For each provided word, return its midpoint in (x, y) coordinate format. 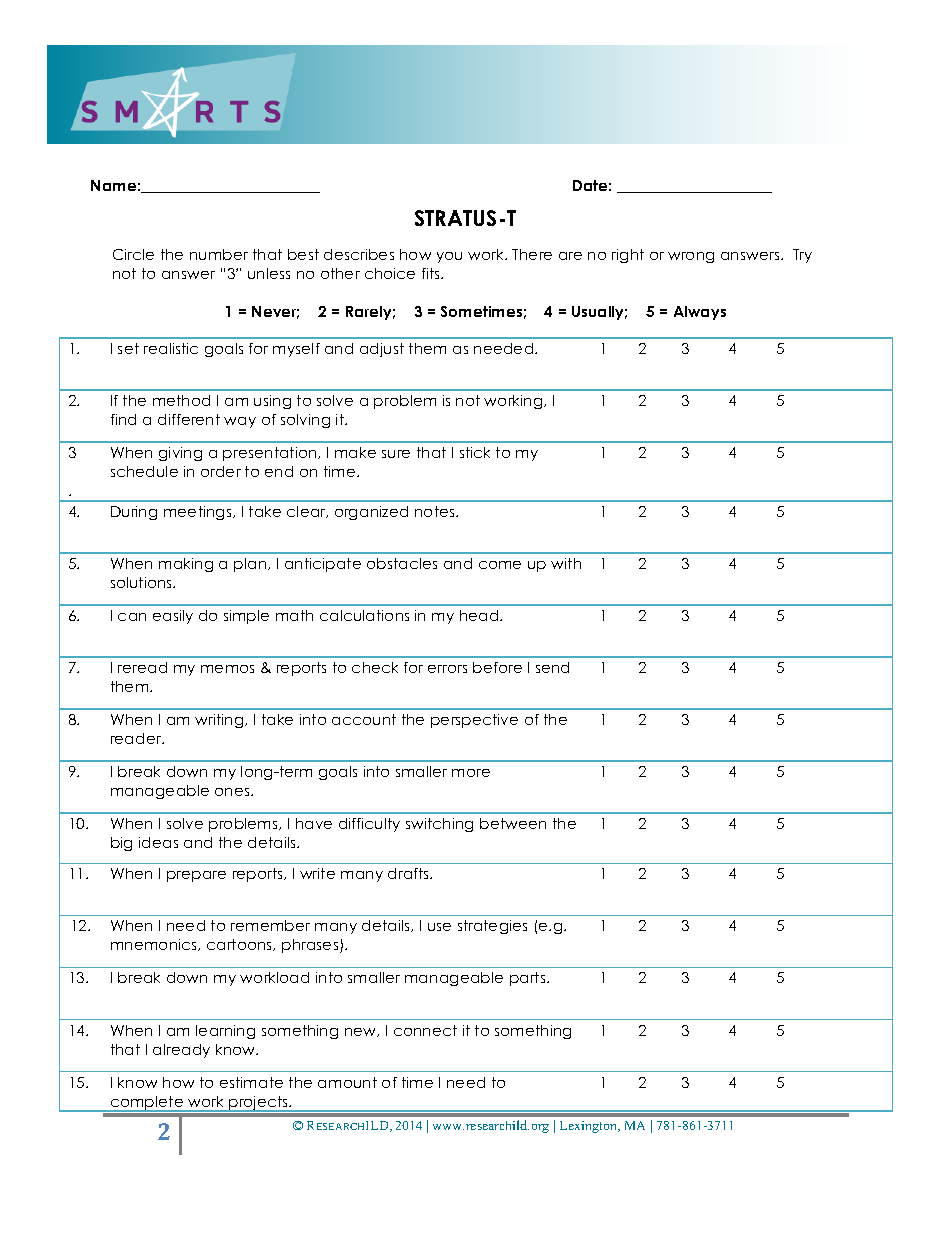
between (513, 823)
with (566, 563)
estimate (251, 1082)
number (219, 254)
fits (432, 273)
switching (439, 825)
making (186, 565)
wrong (691, 257)
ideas (158, 842)
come (500, 565)
